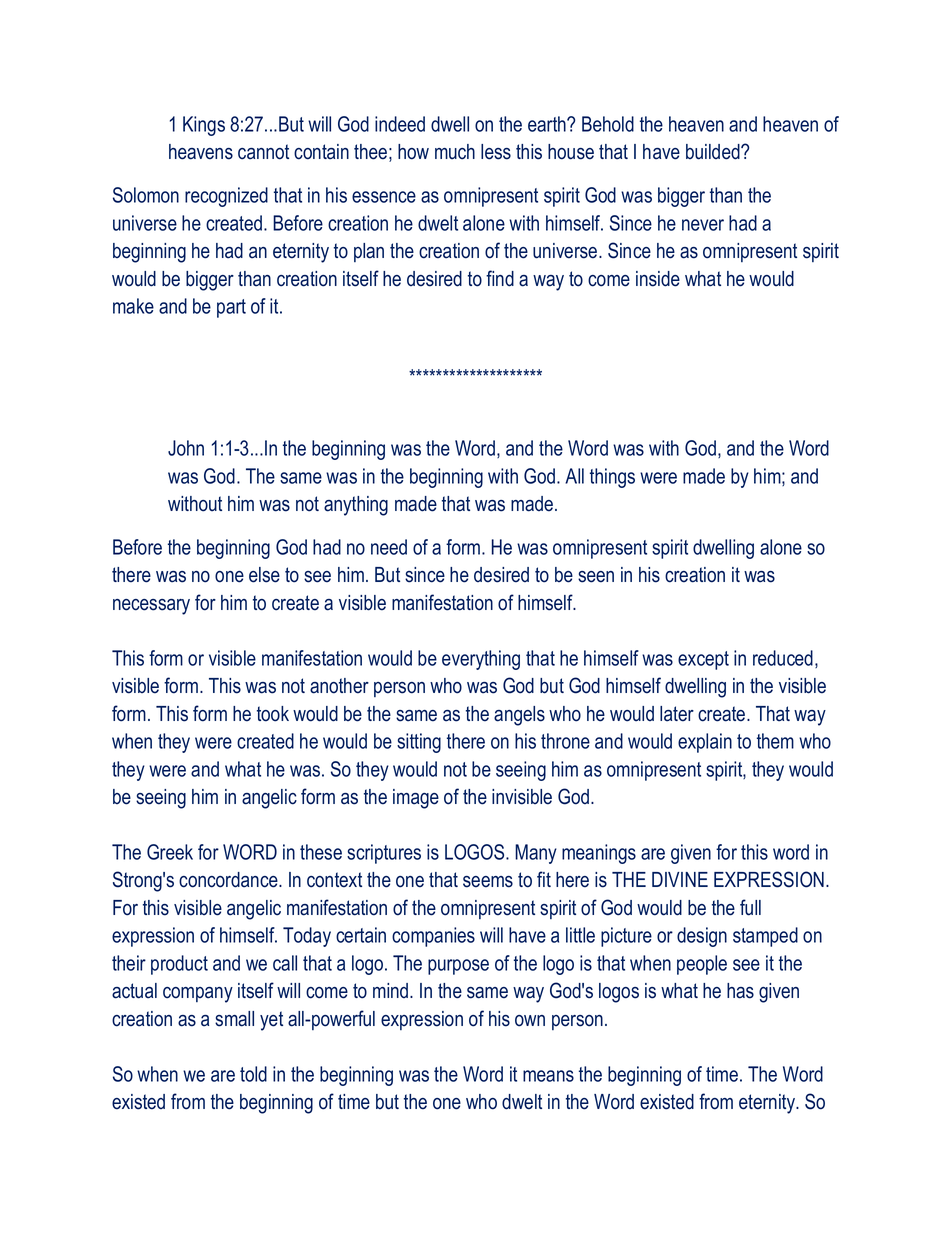  What do you see at coordinates (703, 225) in the image?
I see `never` at bounding box center [703, 225].
